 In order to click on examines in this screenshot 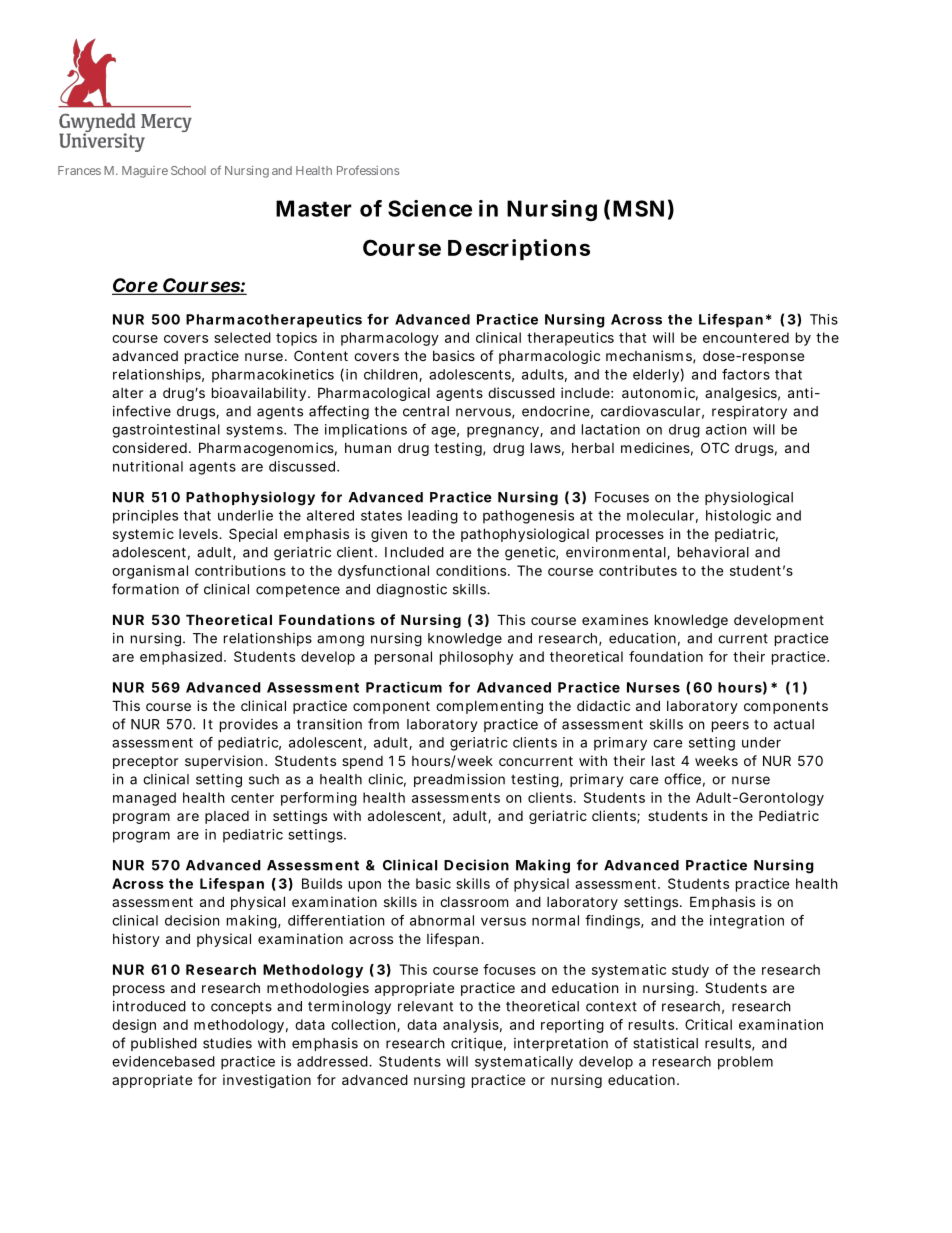, I will do `click(615, 619)`.
